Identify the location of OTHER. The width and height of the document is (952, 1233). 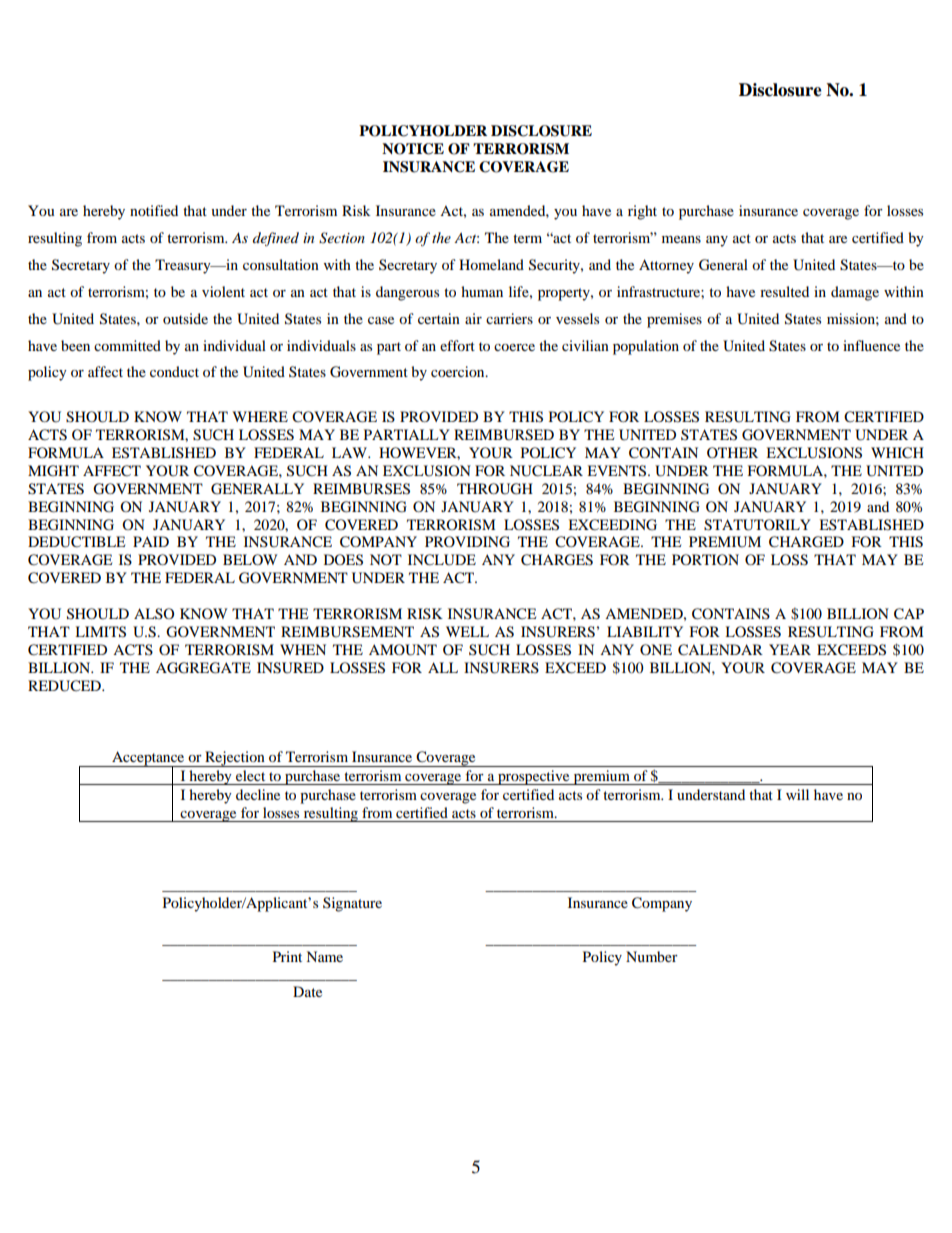
(732, 452).
